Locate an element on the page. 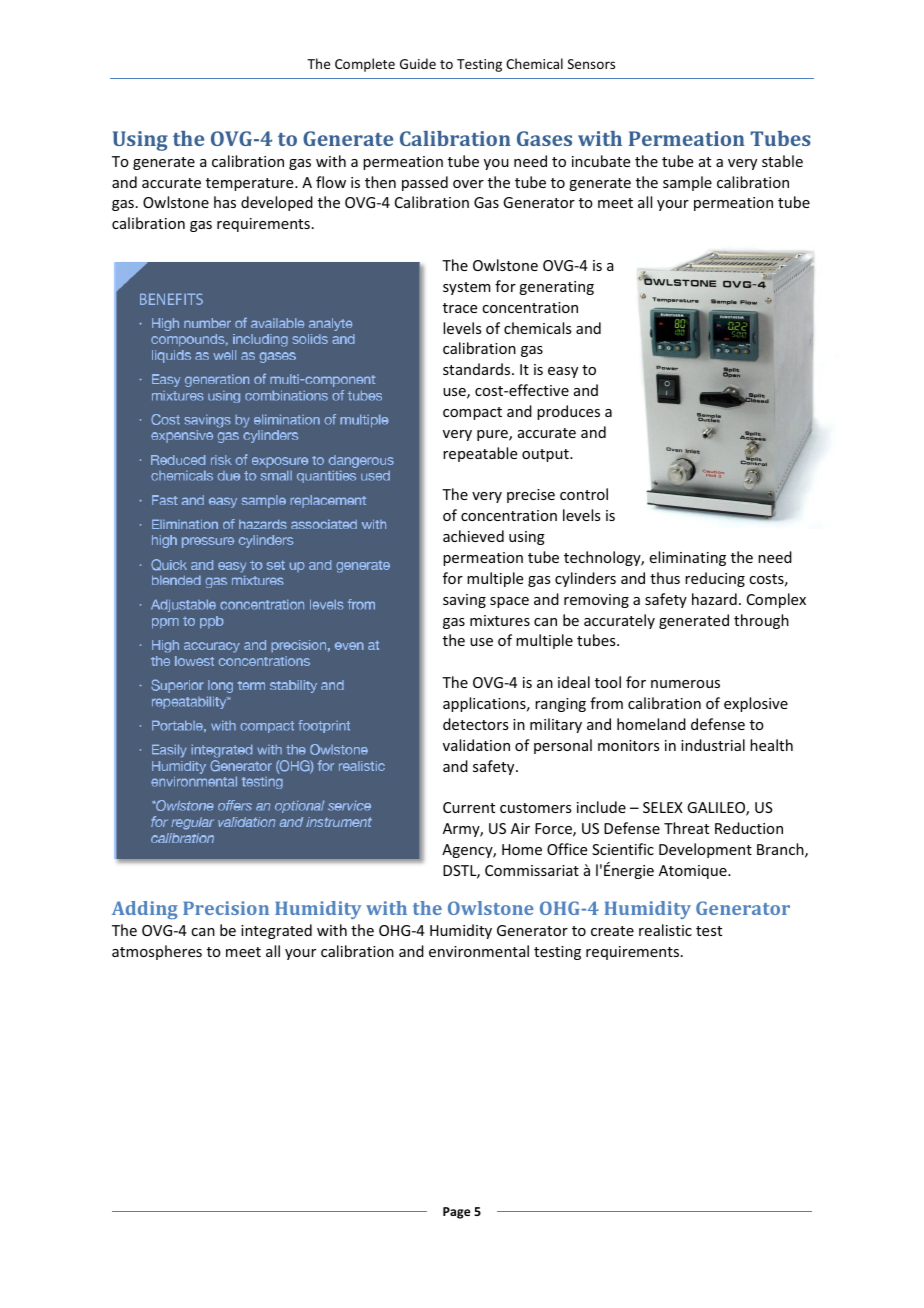 This page has height=1308, width=924. Guide is located at coordinates (418, 63).
